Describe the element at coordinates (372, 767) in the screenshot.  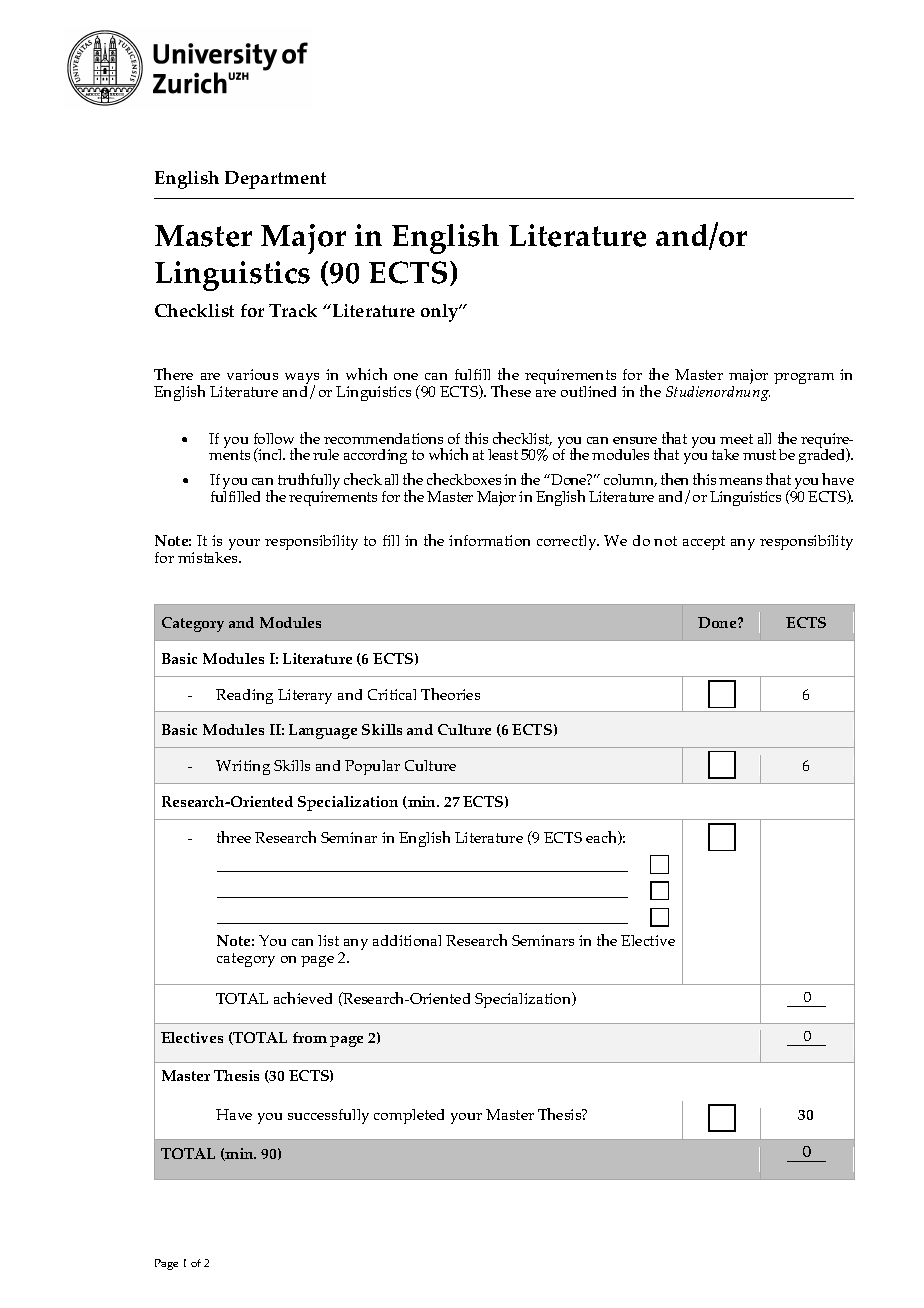
I see `Popular` at that location.
